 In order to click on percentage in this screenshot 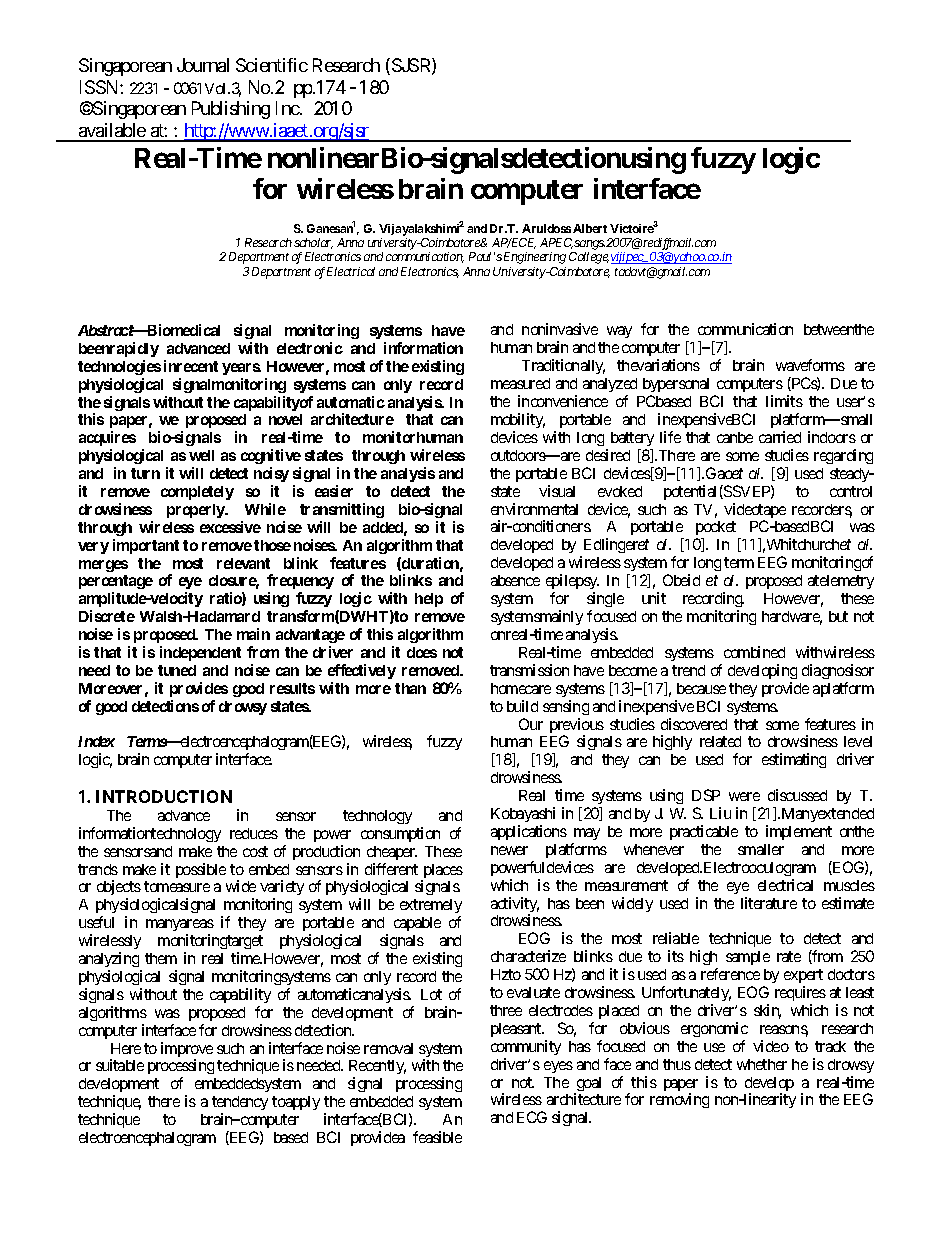, I will do `click(116, 584)`.
